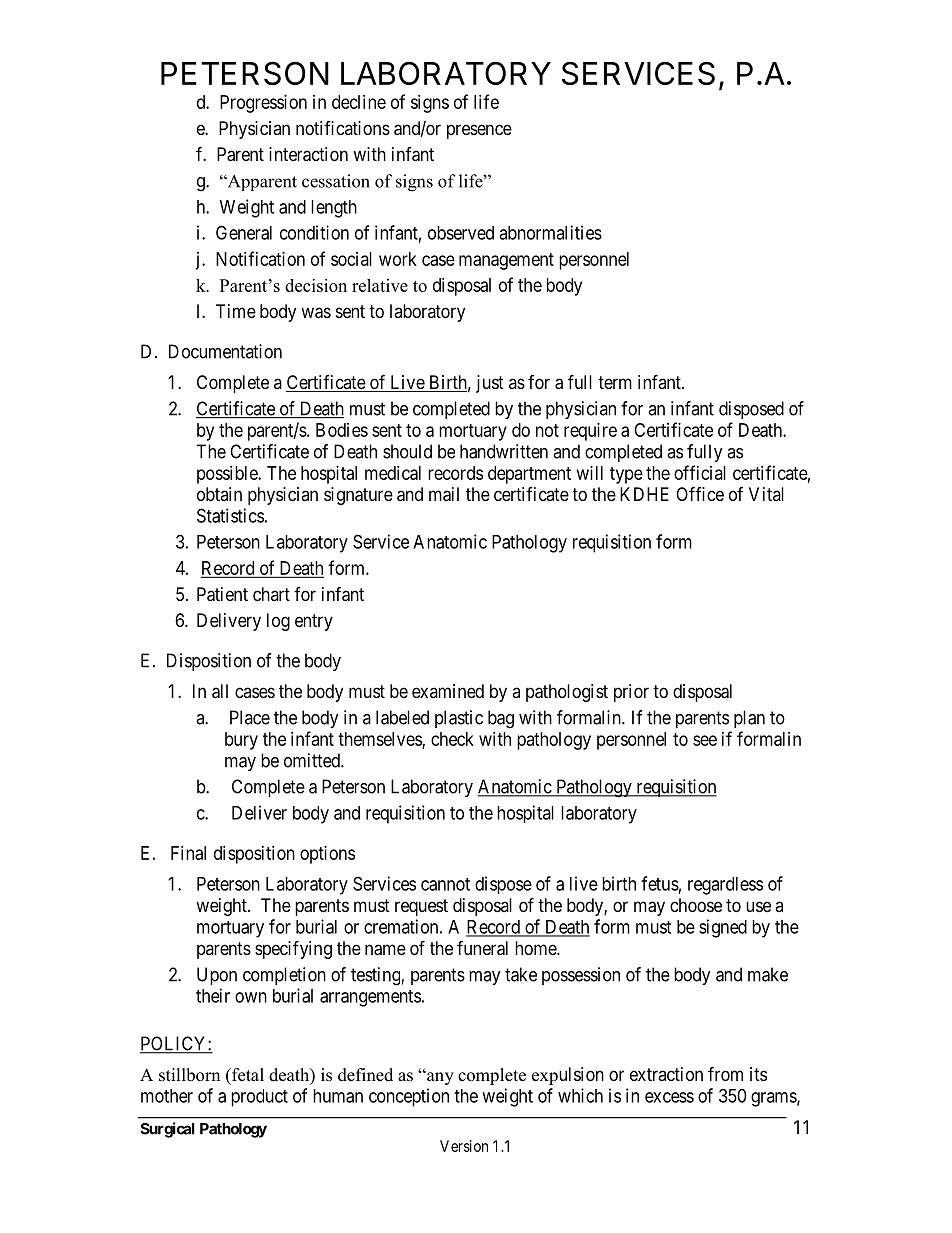 The height and width of the document is (1233, 952). What do you see at coordinates (241, 741) in the document?
I see `bury` at bounding box center [241, 741].
